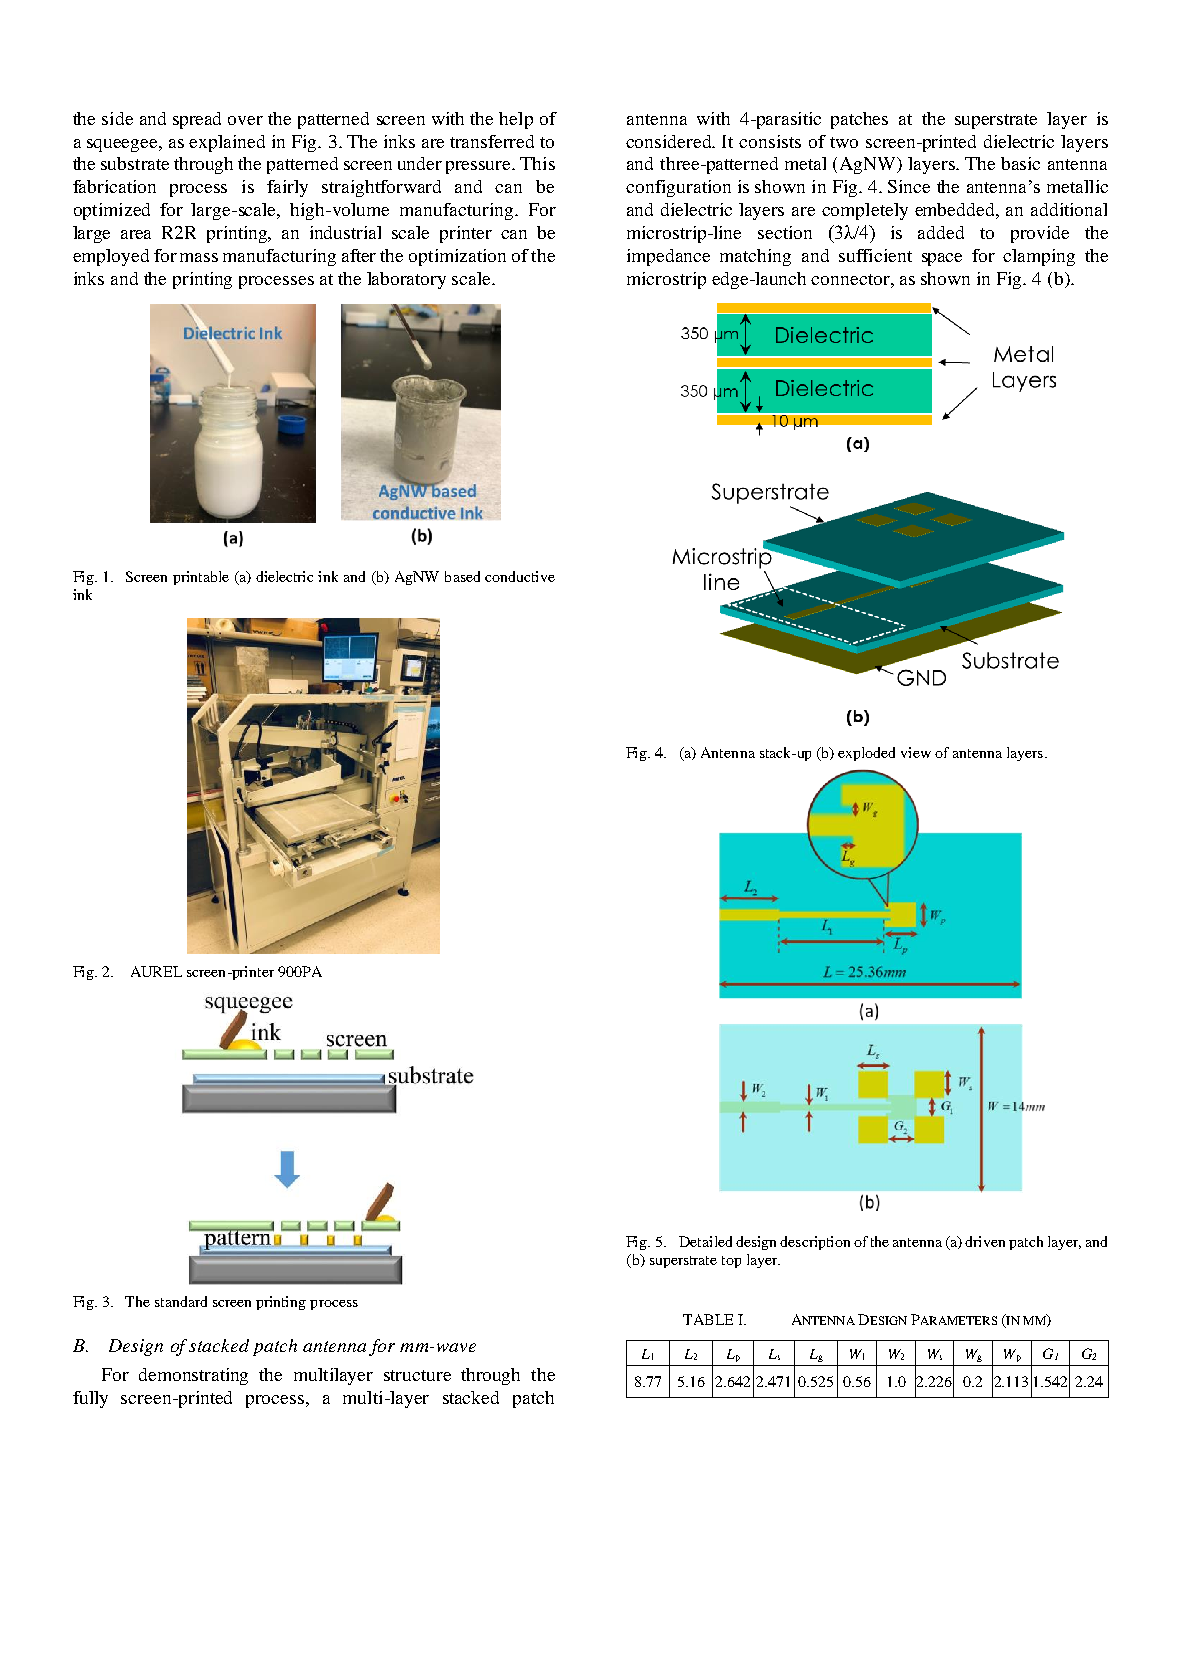 This page has width=1181, height=1670. I want to click on demonstrating, so click(193, 1376).
